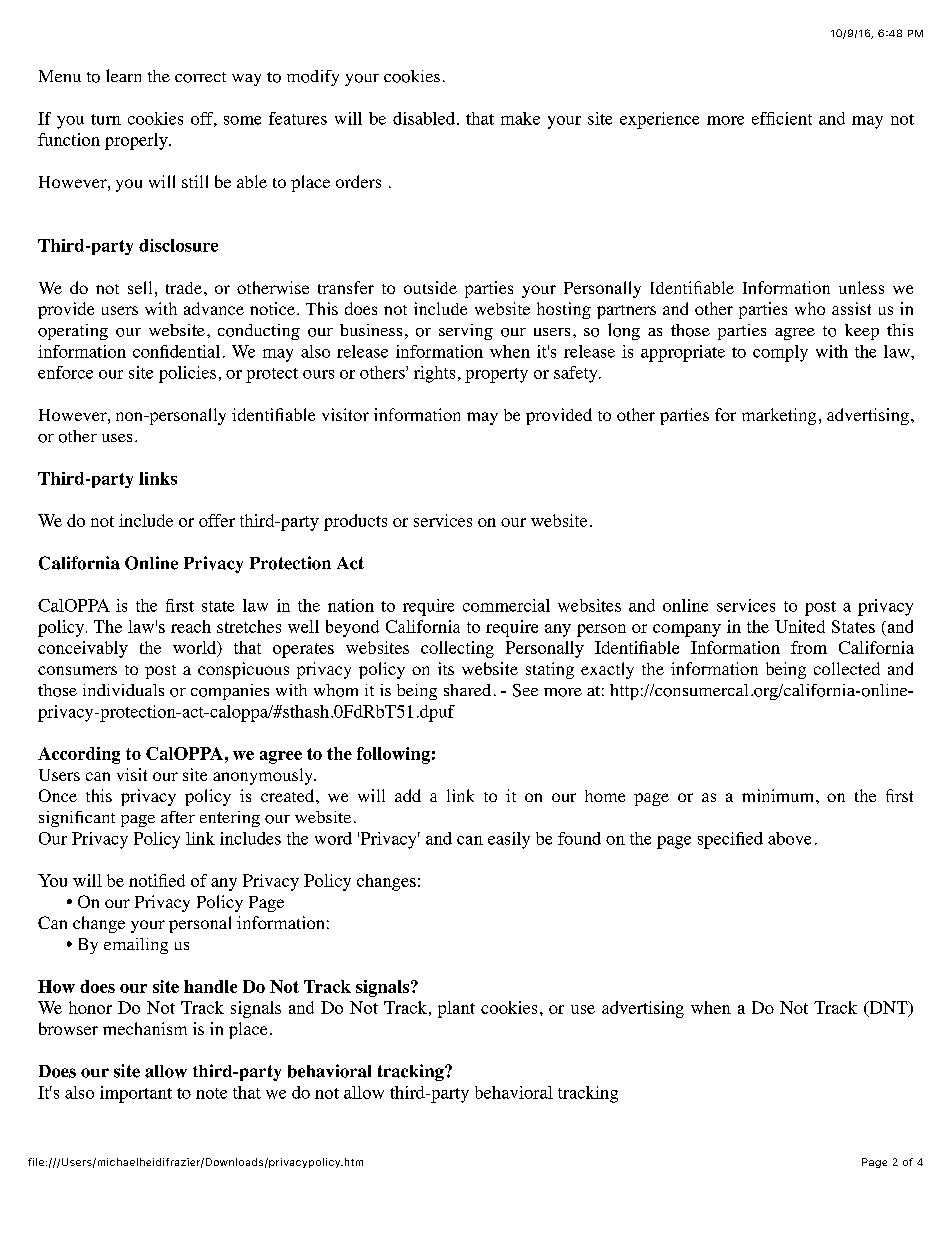  What do you see at coordinates (520, 118) in the document?
I see `make` at bounding box center [520, 118].
